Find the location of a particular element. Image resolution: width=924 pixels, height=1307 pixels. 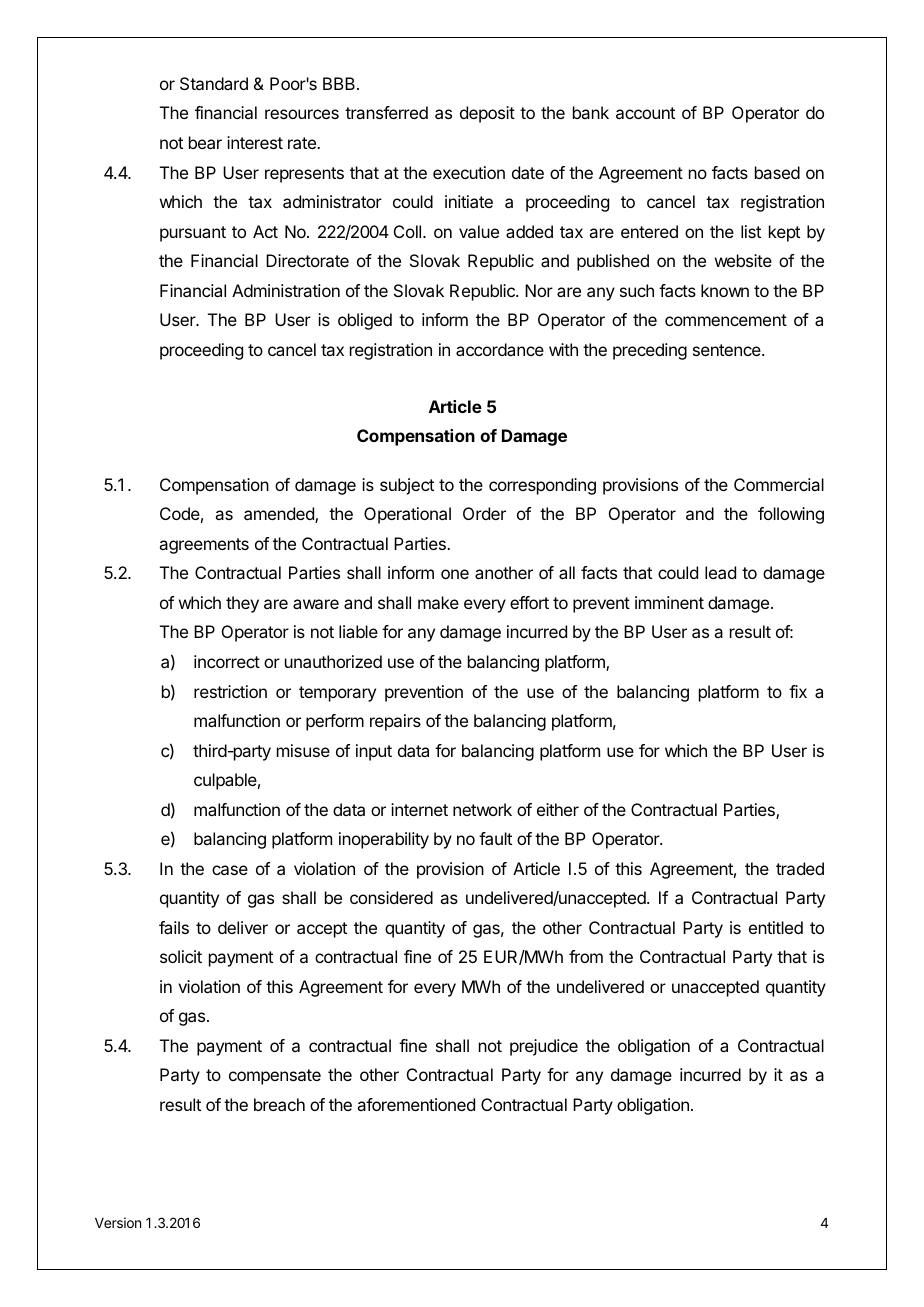

Version is located at coordinates (118, 1222).
